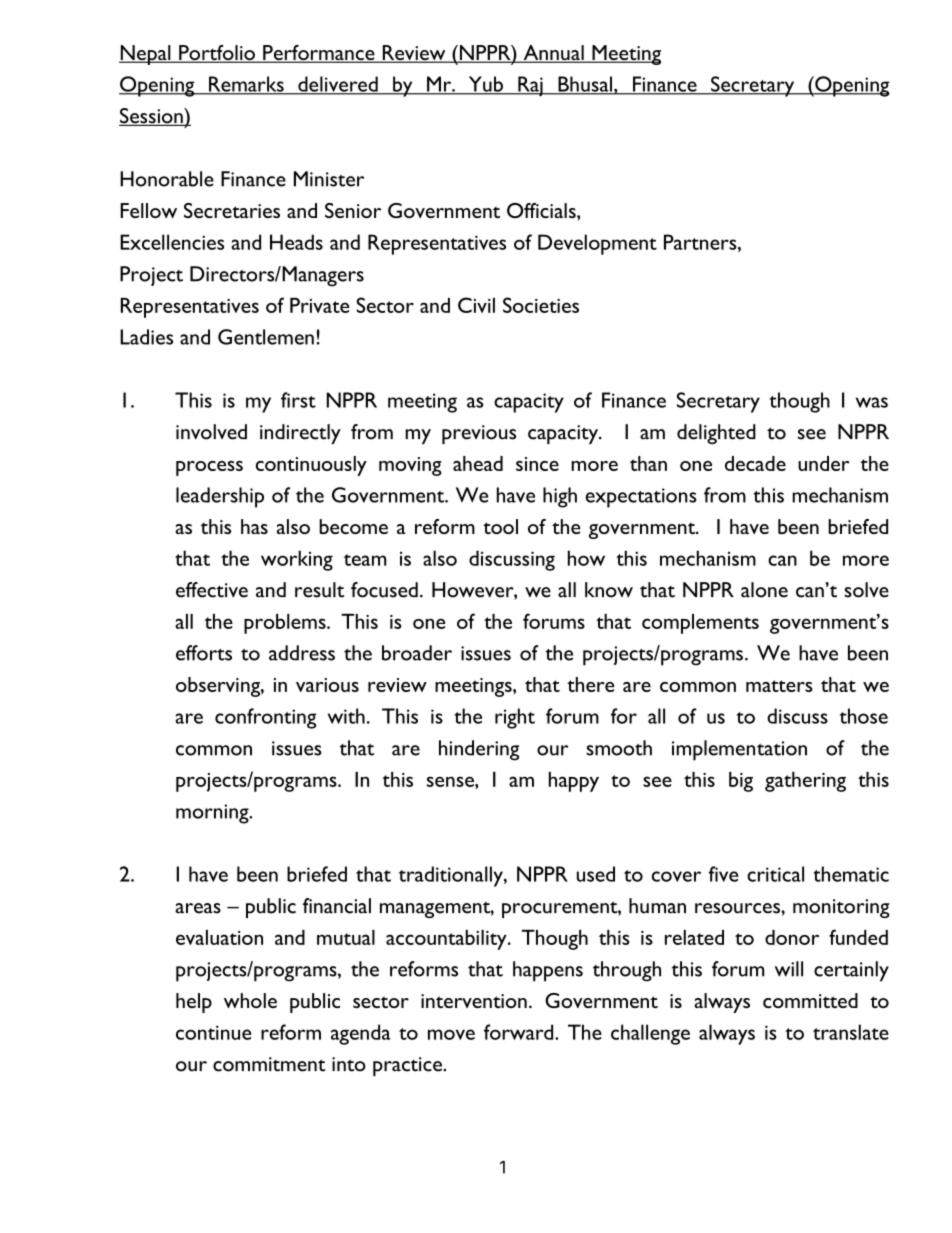 The height and width of the screenshot is (1233, 952). What do you see at coordinates (764, 590) in the screenshot?
I see `alone` at bounding box center [764, 590].
